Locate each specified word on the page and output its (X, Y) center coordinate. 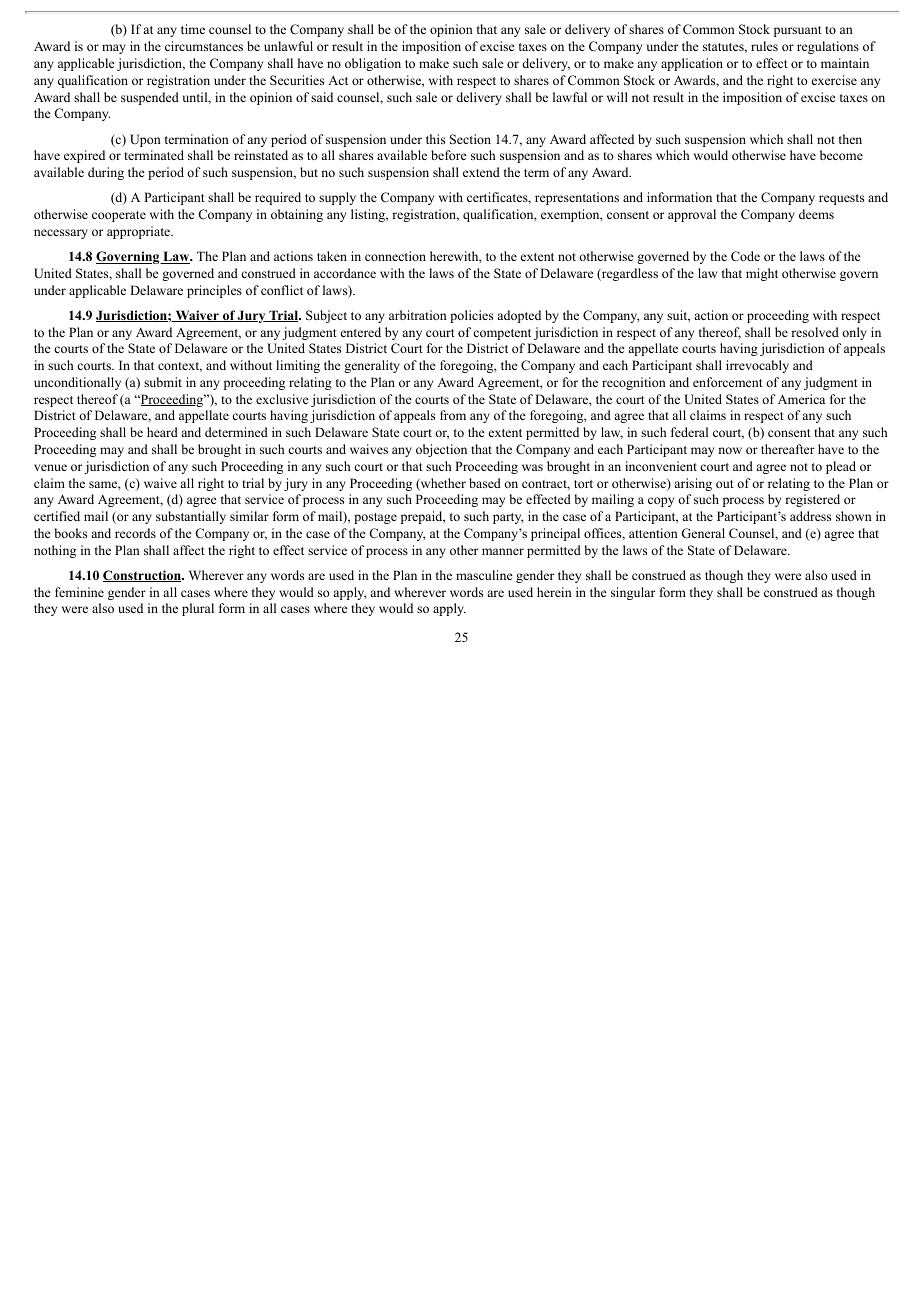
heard (162, 432)
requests (841, 199)
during (106, 173)
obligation (373, 64)
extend (481, 172)
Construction (143, 576)
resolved (815, 332)
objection (441, 450)
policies (471, 316)
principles (214, 291)
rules (764, 46)
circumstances (204, 46)
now (730, 450)
